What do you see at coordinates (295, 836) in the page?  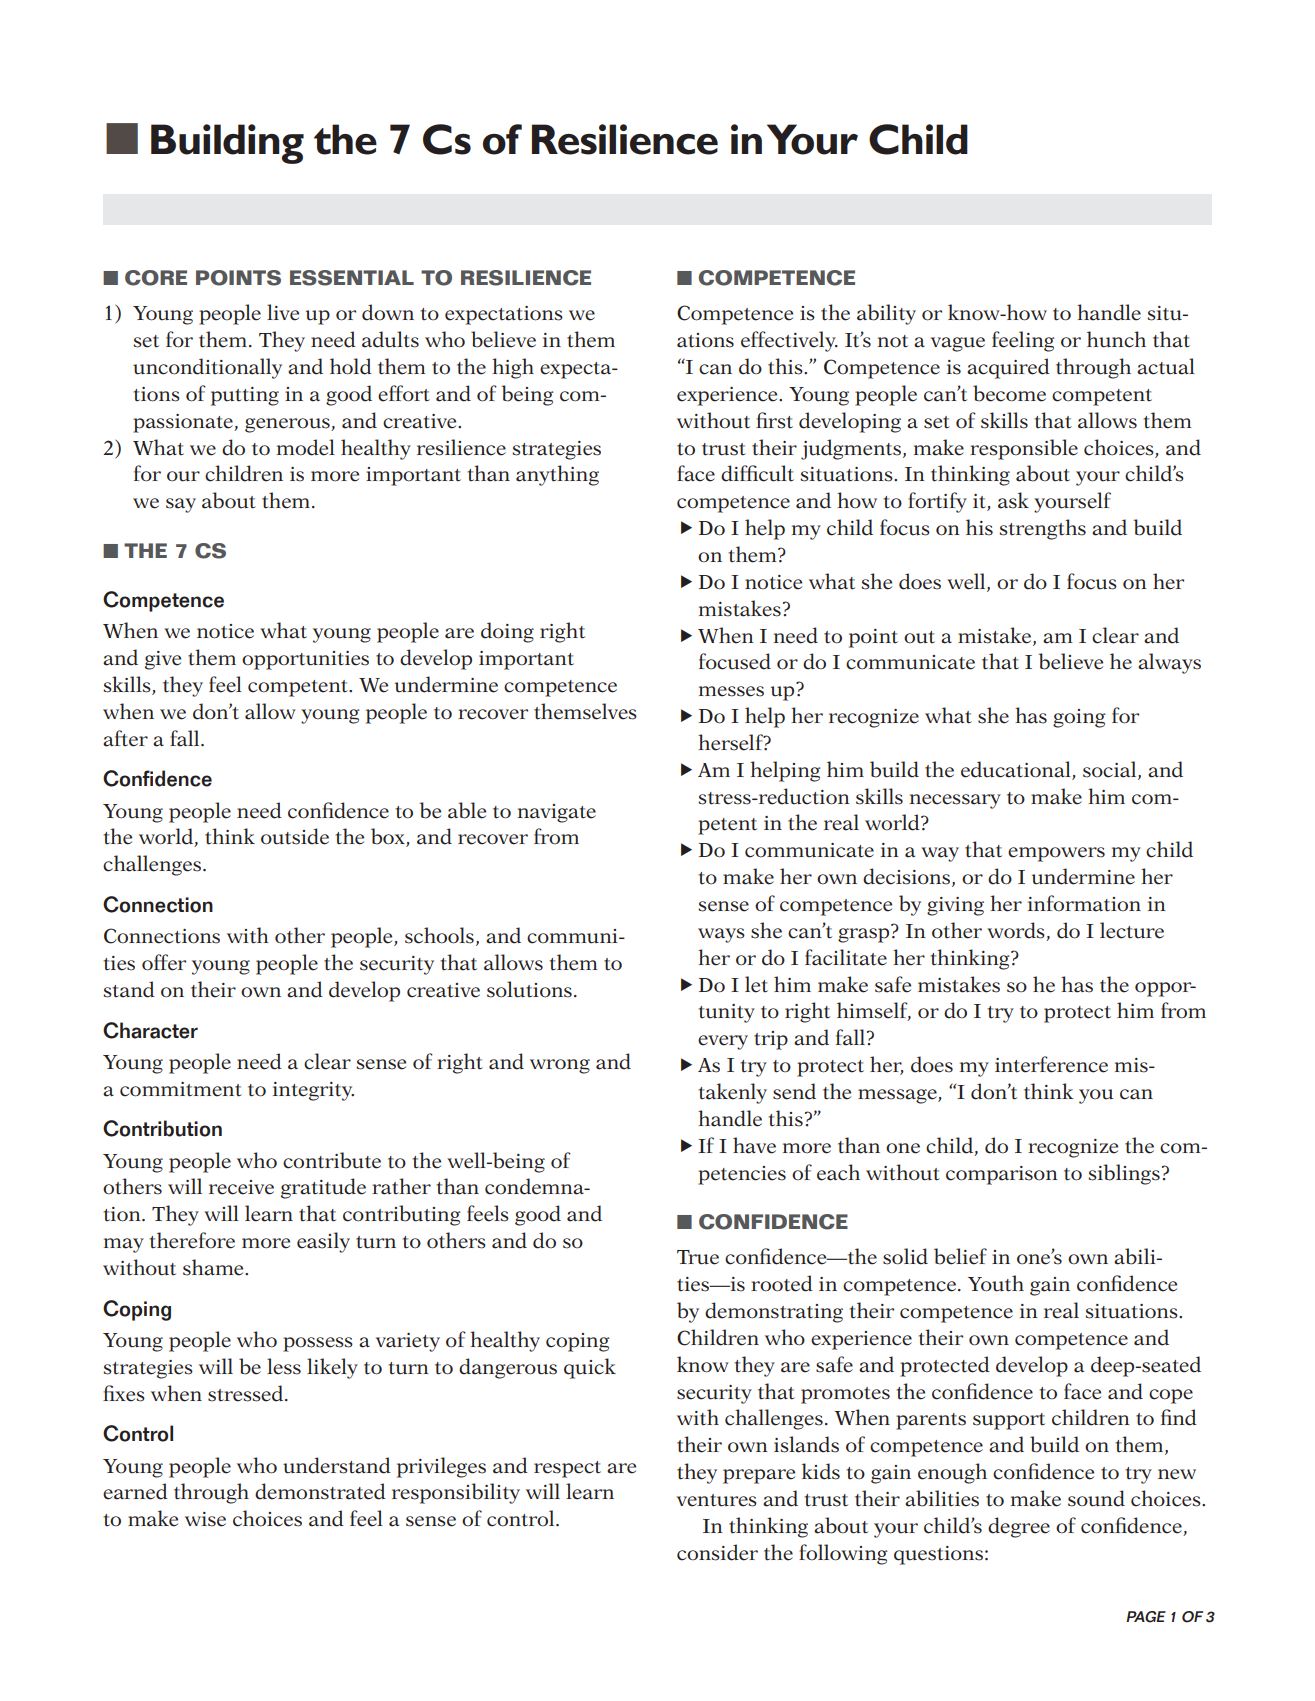 I see `outside` at bounding box center [295, 836].
